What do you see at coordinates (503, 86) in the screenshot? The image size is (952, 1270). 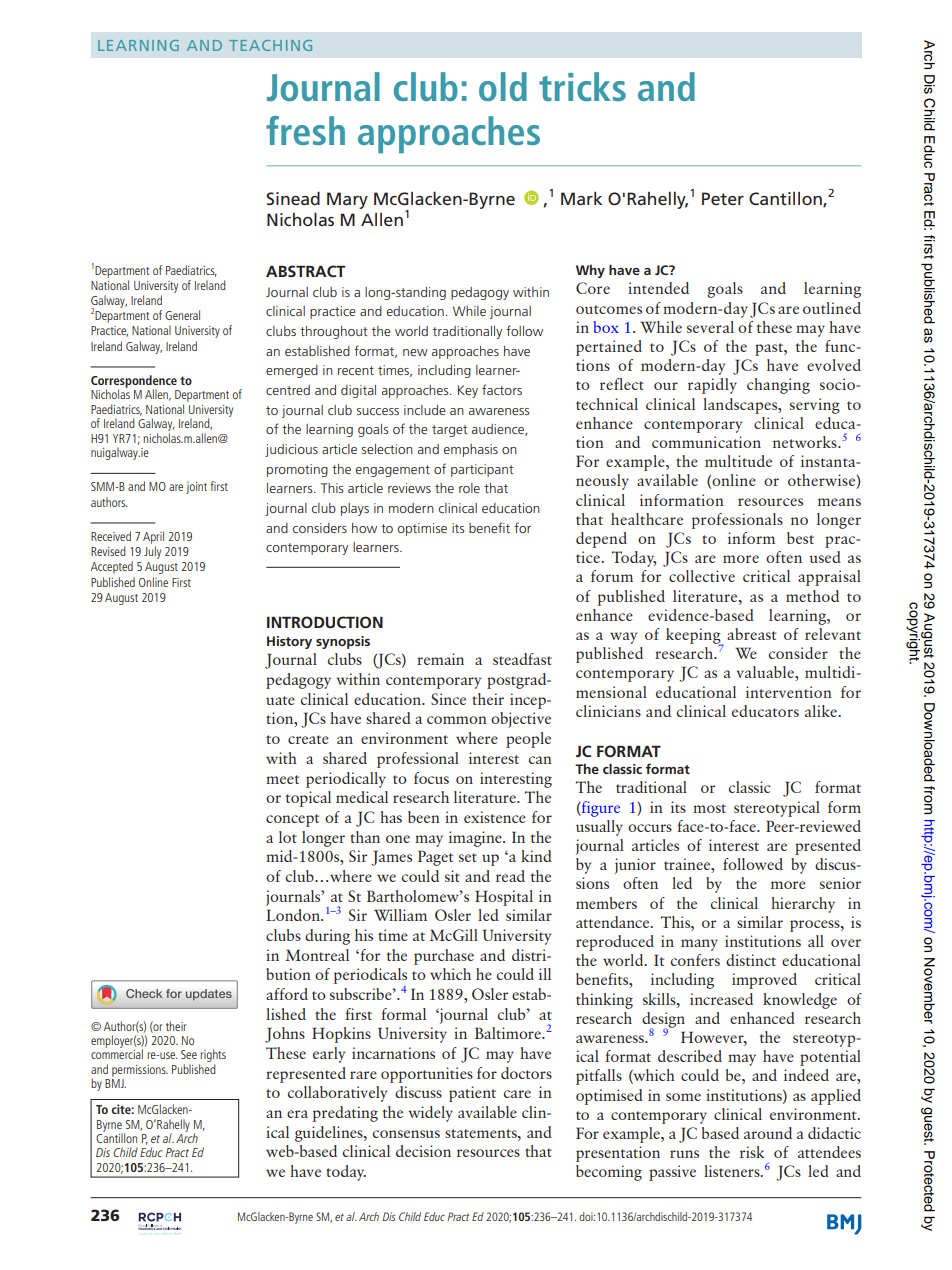 I see `old` at bounding box center [503, 86].
